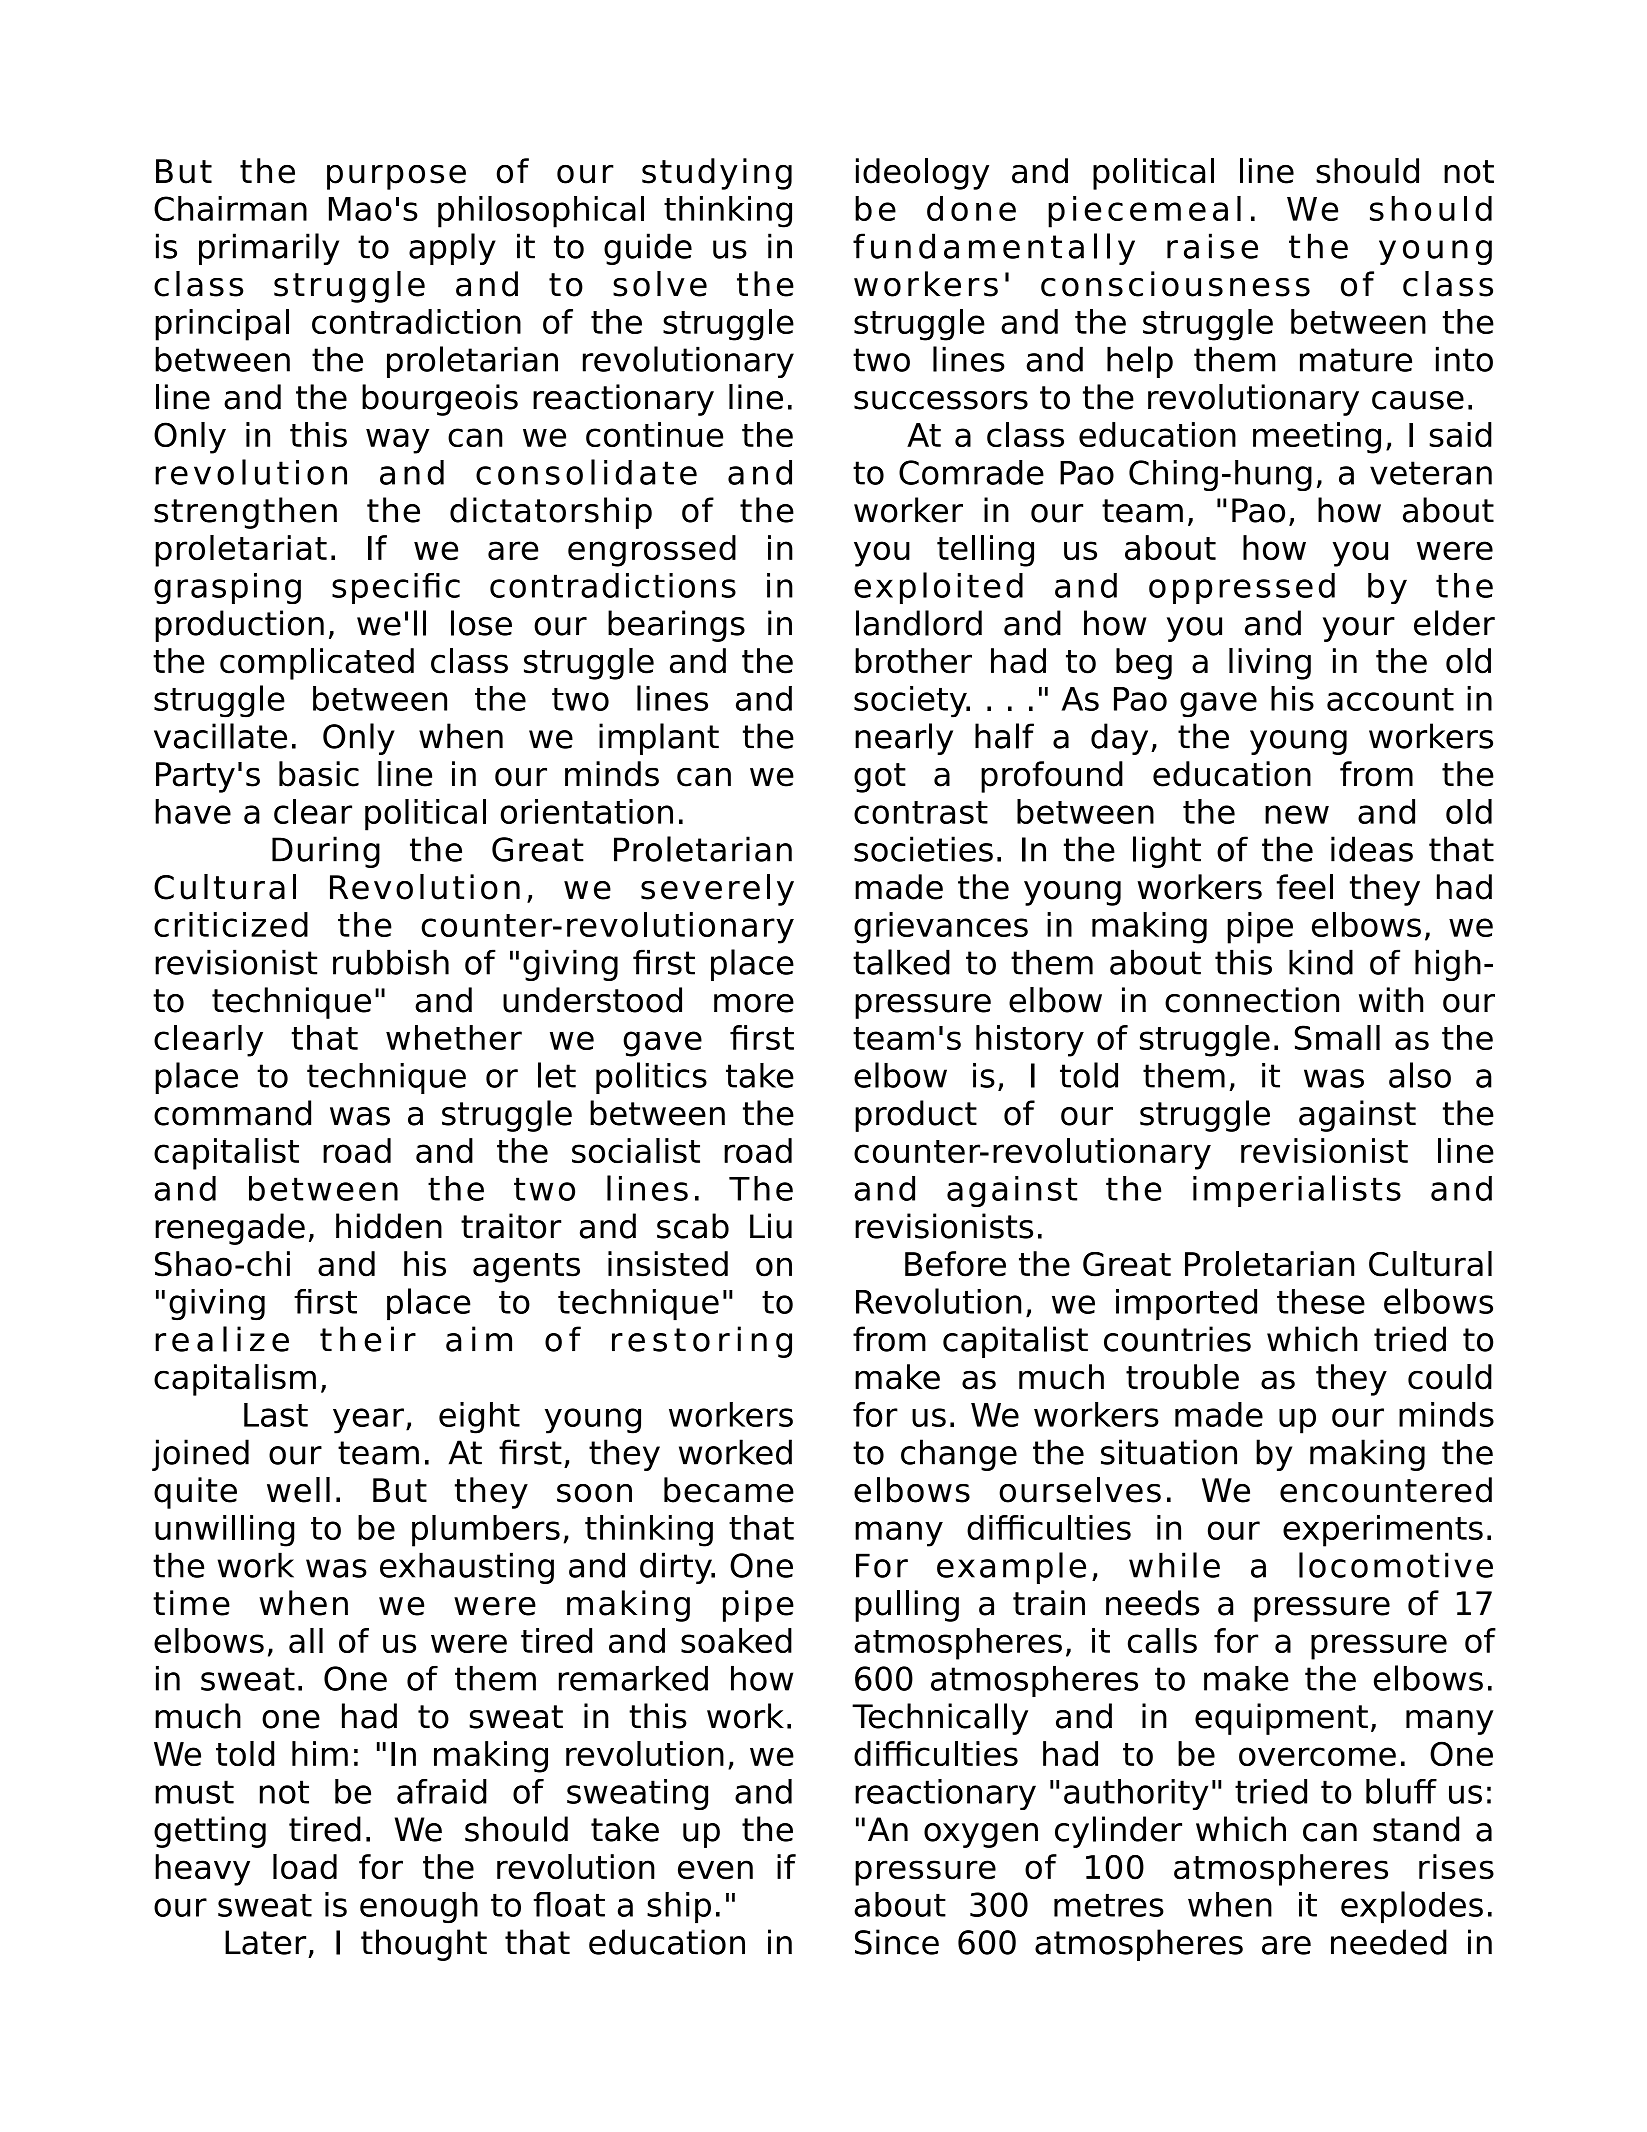 Image resolution: width=1647 pixels, height=2132 pixels. Describe the element at coordinates (1242, 588) in the document. I see `oppressed` at that location.
